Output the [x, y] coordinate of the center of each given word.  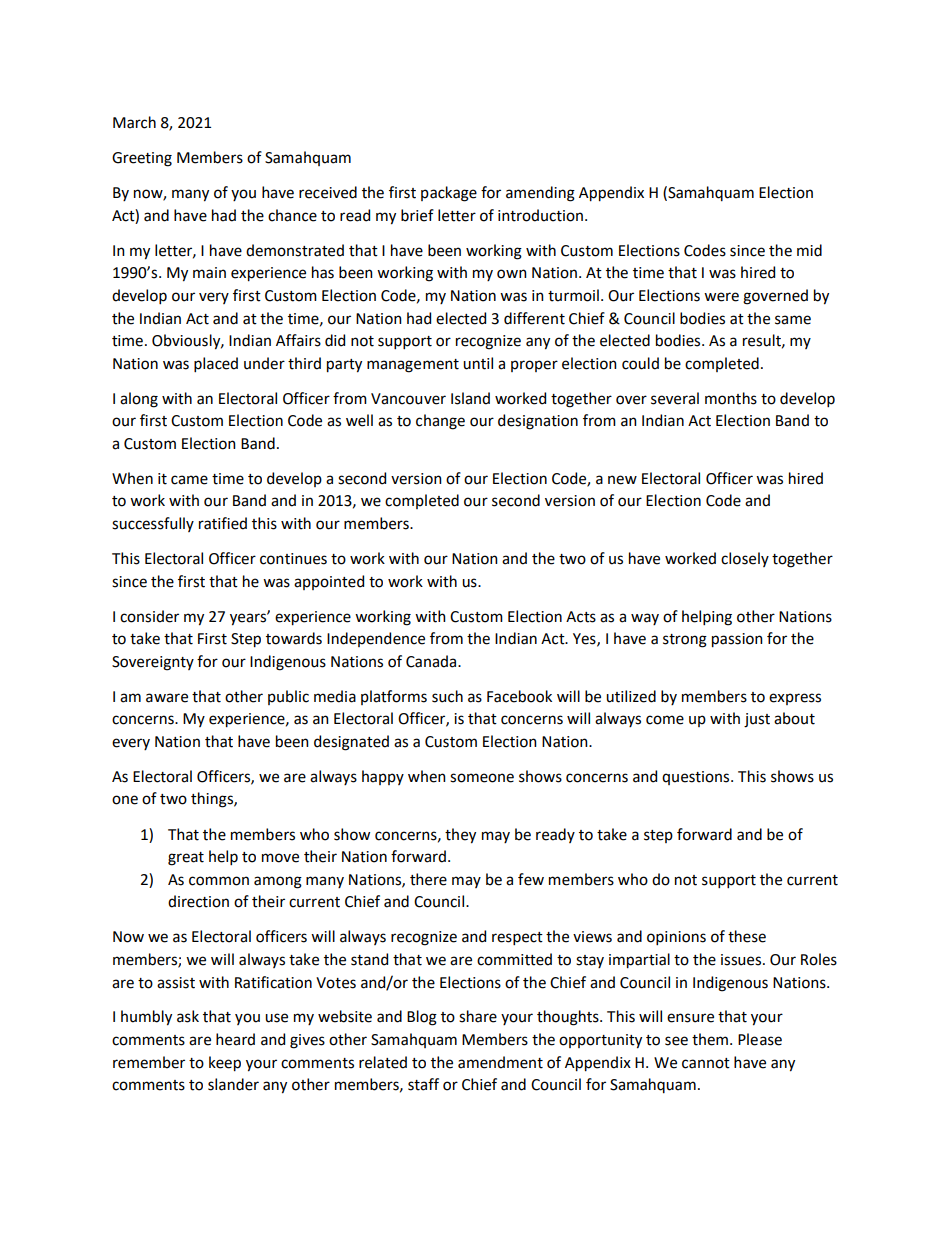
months [731, 398]
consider [149, 616]
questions [697, 778]
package [449, 194]
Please [760, 1039]
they [460, 836]
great [186, 859]
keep [225, 1064]
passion [737, 640]
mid [809, 250]
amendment [500, 1062]
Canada [432, 661]
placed [216, 364]
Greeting [142, 159]
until [478, 363]
